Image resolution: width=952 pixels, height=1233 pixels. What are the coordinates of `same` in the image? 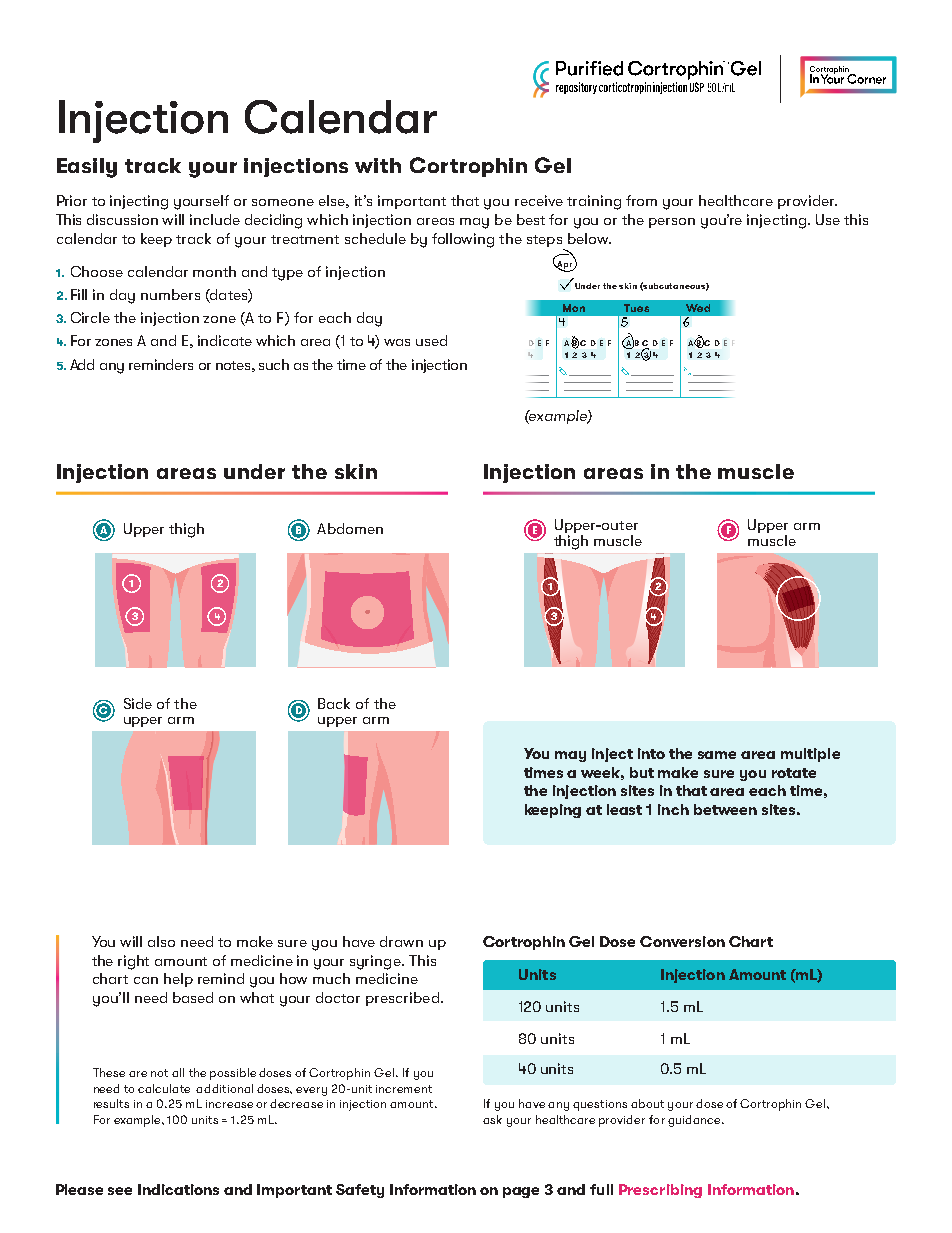 It's located at (717, 755).
